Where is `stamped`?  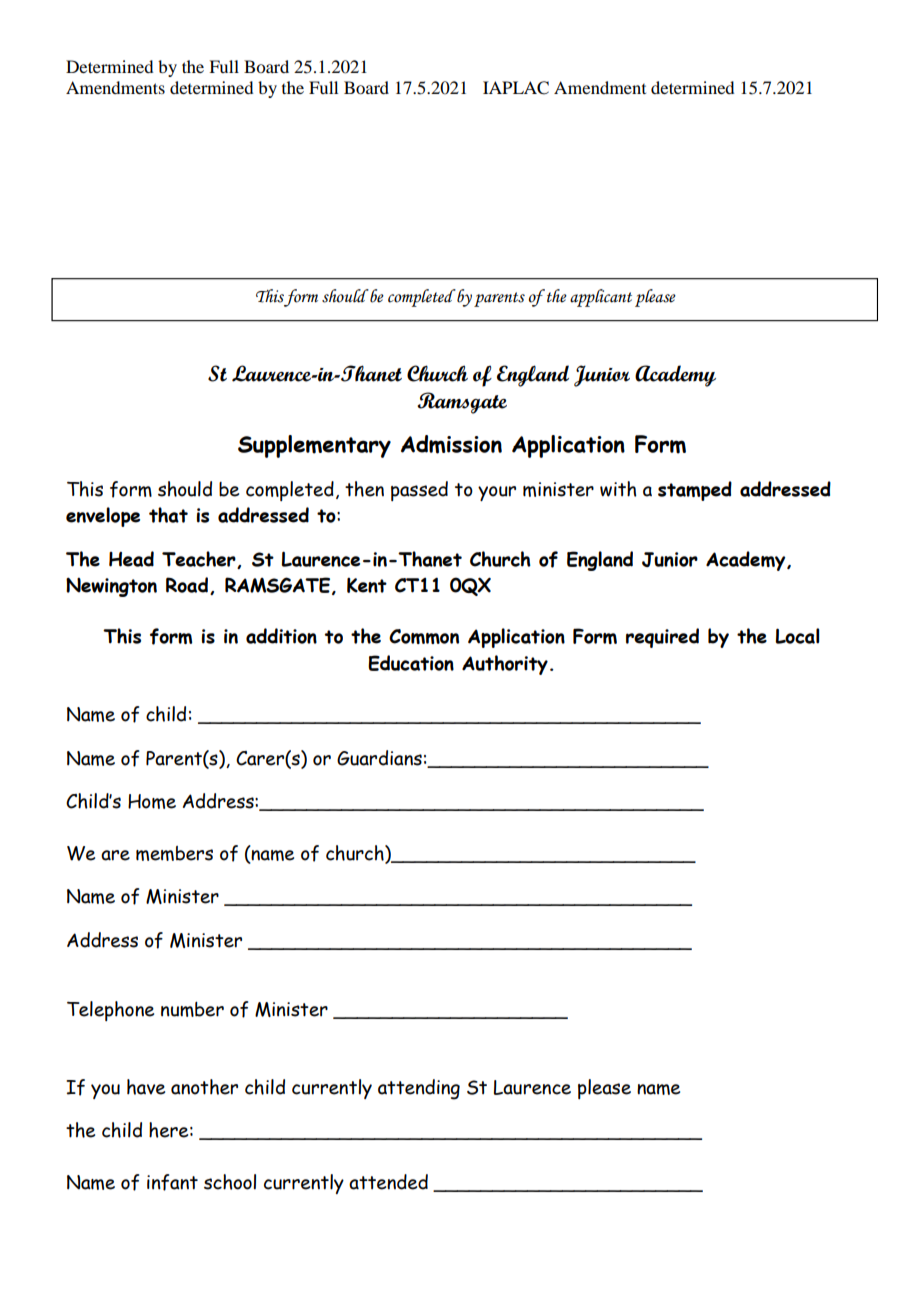 stamped is located at coordinates (695, 491).
